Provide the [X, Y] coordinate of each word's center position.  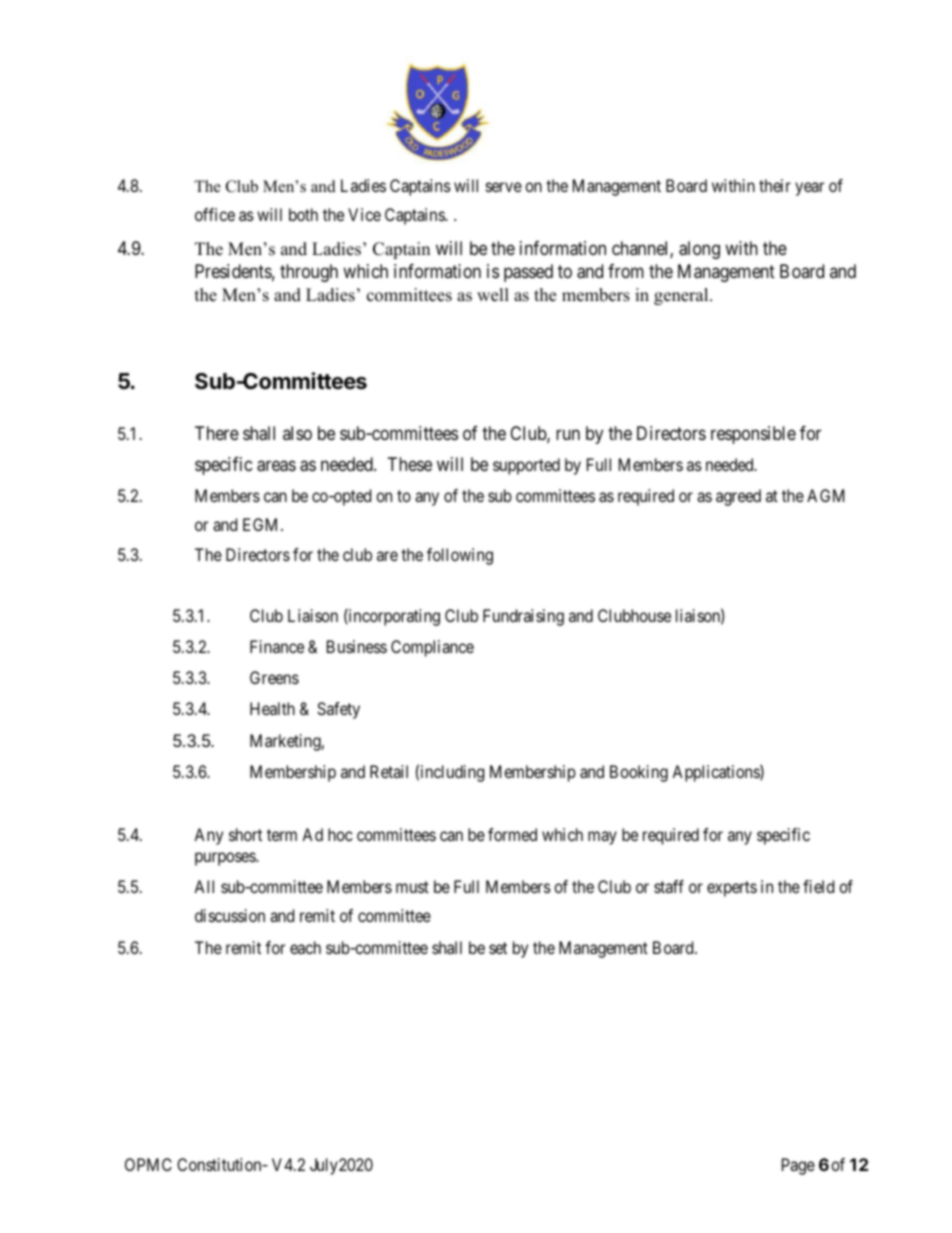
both [303, 214]
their [775, 185]
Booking [639, 773]
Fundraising [523, 617]
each [305, 947]
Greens [274, 677]
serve [504, 187]
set [498, 948]
